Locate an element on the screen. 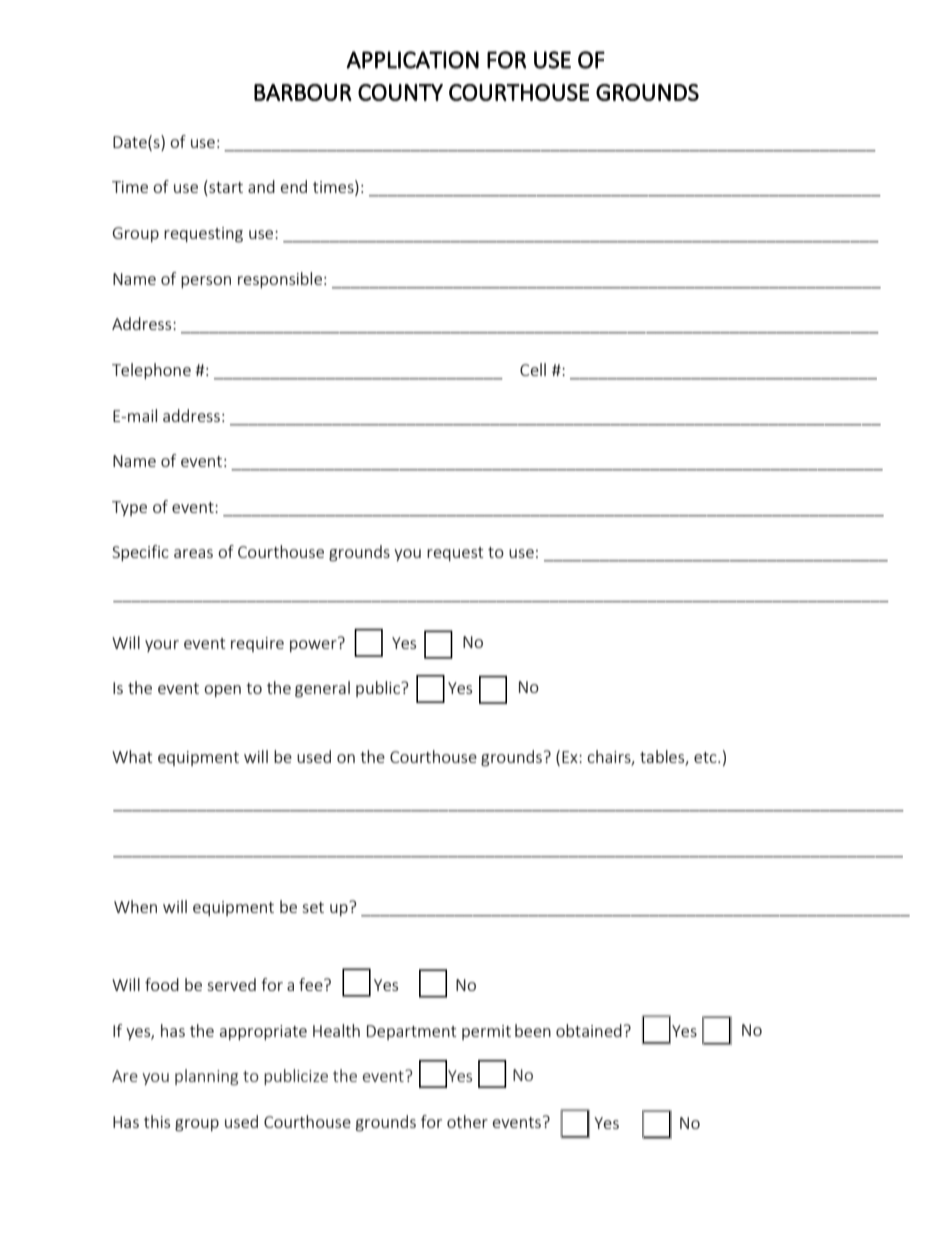 The height and width of the screenshot is (1233, 952). planning is located at coordinates (206, 1077).
